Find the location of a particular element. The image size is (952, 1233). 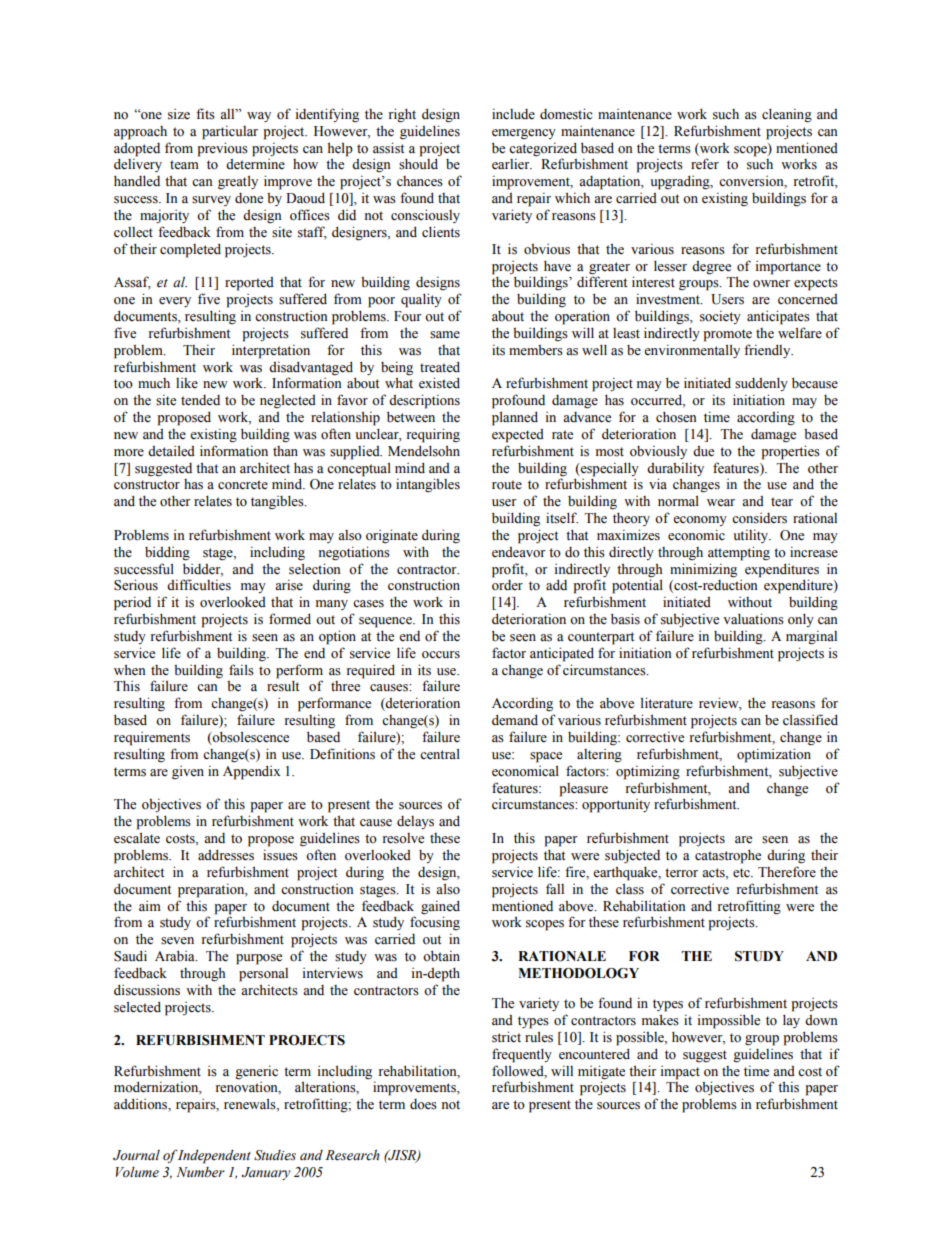

given is located at coordinates (188, 772).
